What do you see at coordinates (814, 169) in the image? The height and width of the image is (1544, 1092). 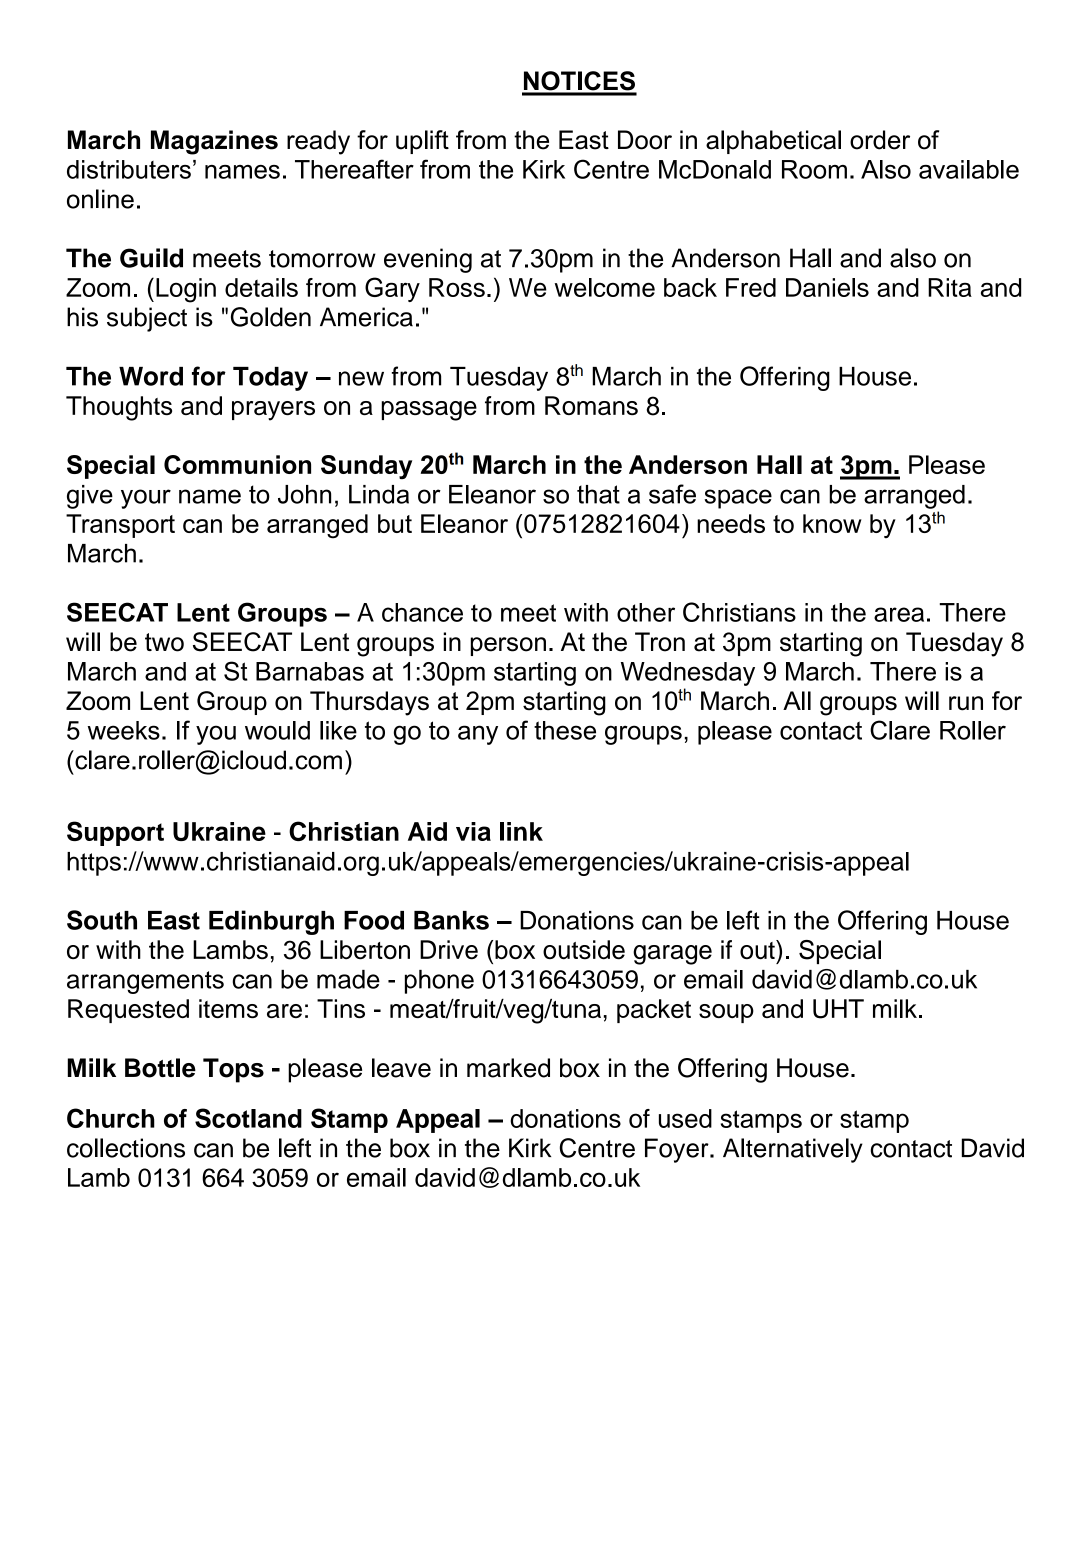 I see `Room` at bounding box center [814, 169].
